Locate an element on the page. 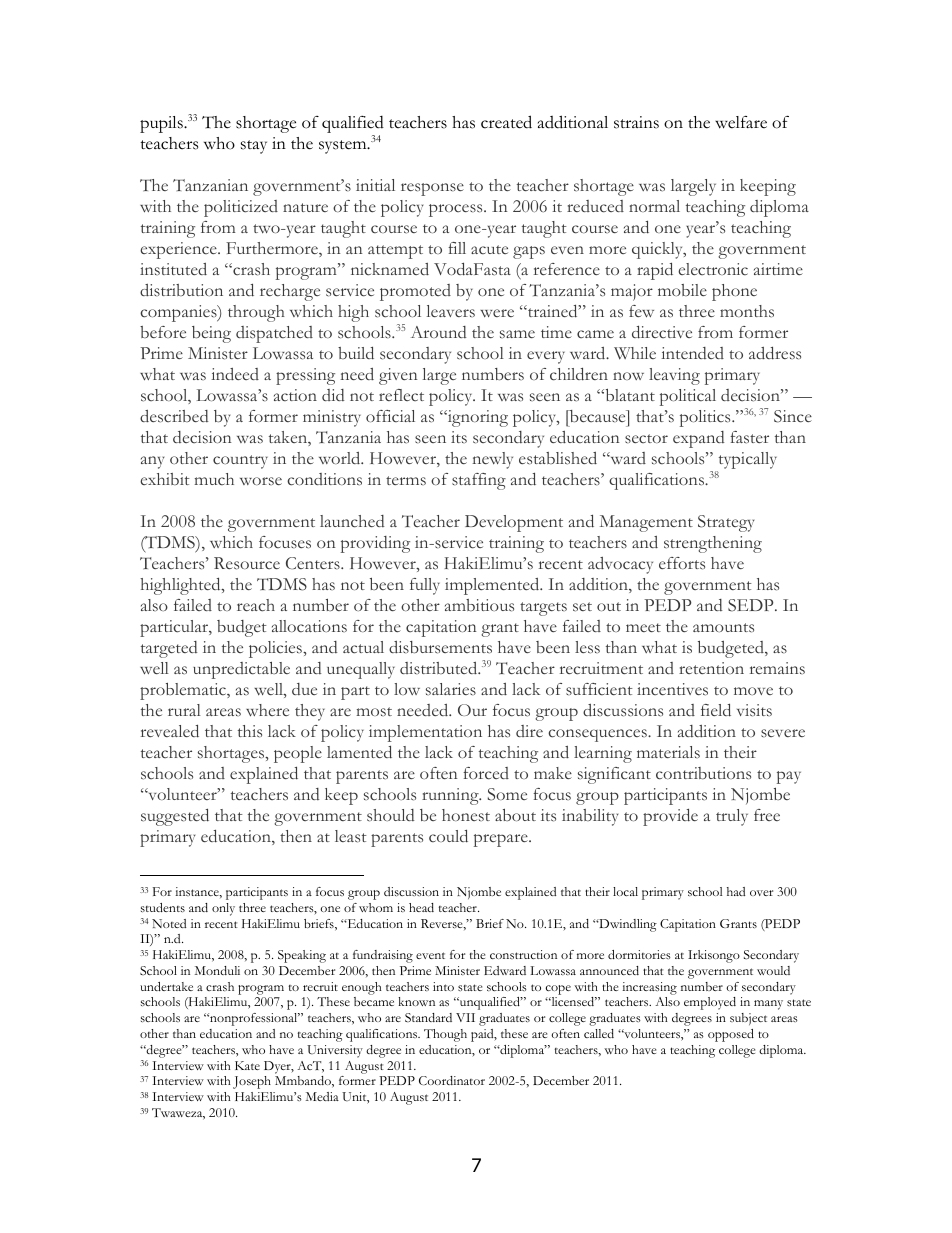 The width and height of the page is (952, 1233). Coordinator is located at coordinates (452, 1080).
